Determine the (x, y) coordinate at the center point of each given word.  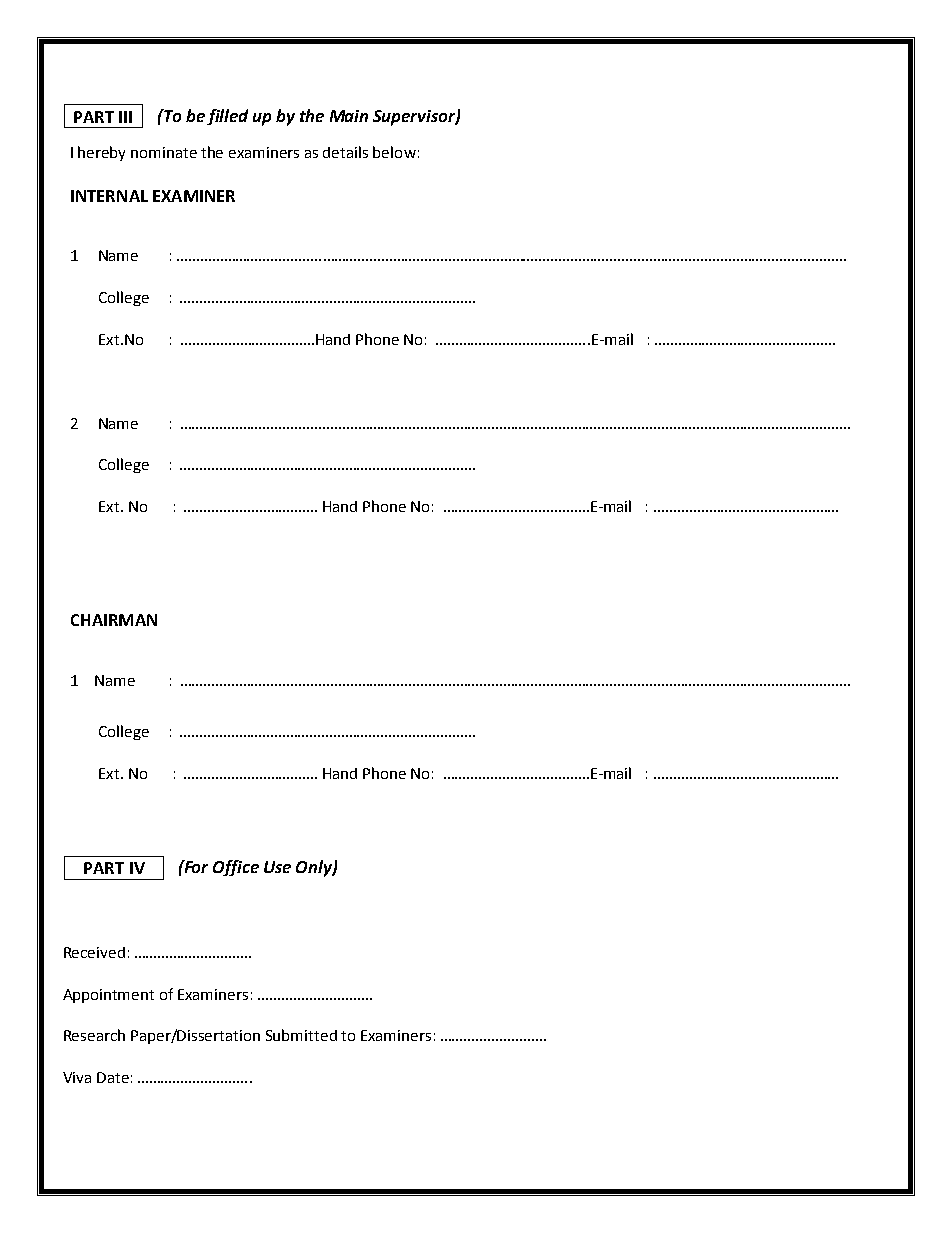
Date (113, 1077)
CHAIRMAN (114, 620)
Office (236, 868)
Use (277, 867)
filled (227, 117)
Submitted (301, 1035)
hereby (101, 153)
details (345, 152)
